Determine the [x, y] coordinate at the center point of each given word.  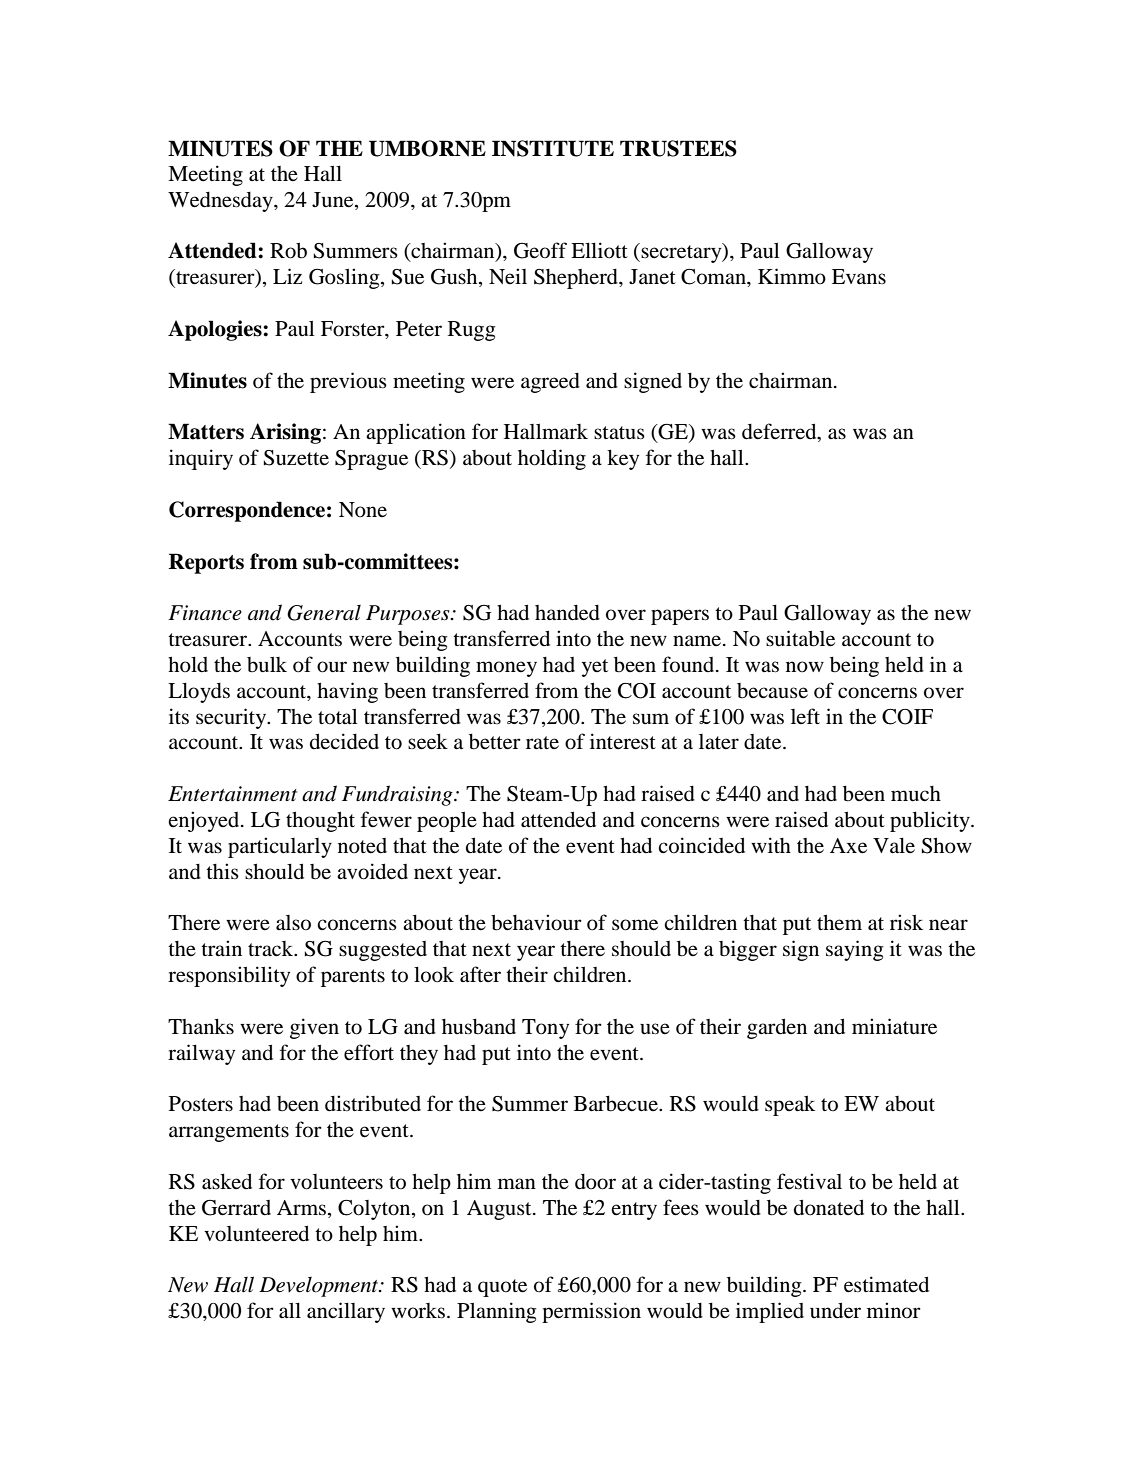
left [805, 716]
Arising [285, 433]
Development [320, 1287]
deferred [780, 432]
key [623, 460]
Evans [859, 276]
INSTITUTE [553, 148]
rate [542, 742]
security [232, 718]
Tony [545, 1029]
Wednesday [221, 202]
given [314, 1028]
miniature [894, 1026]
